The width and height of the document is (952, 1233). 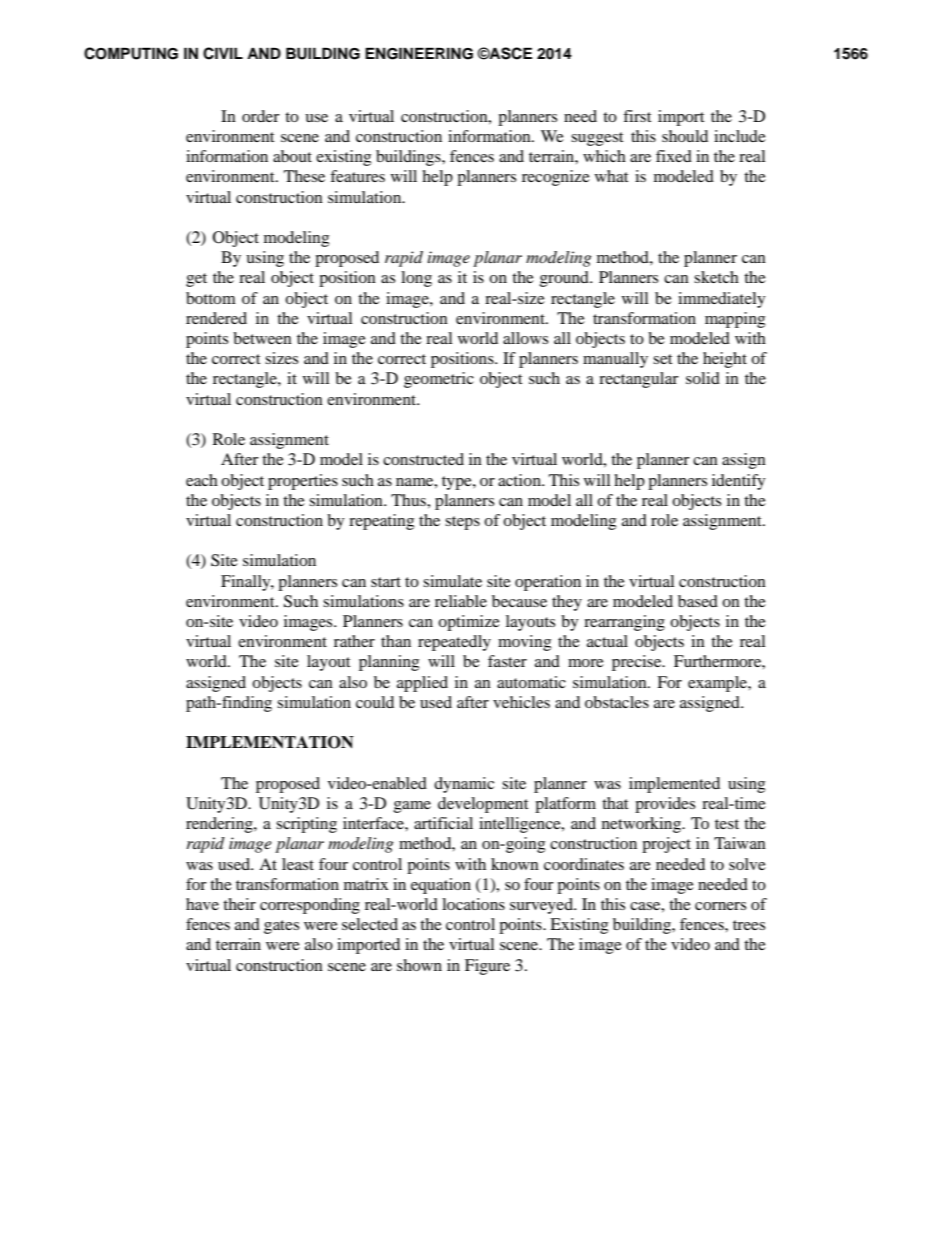 What do you see at coordinates (270, 742) in the document?
I see `IMPLEMENTATION` at bounding box center [270, 742].
